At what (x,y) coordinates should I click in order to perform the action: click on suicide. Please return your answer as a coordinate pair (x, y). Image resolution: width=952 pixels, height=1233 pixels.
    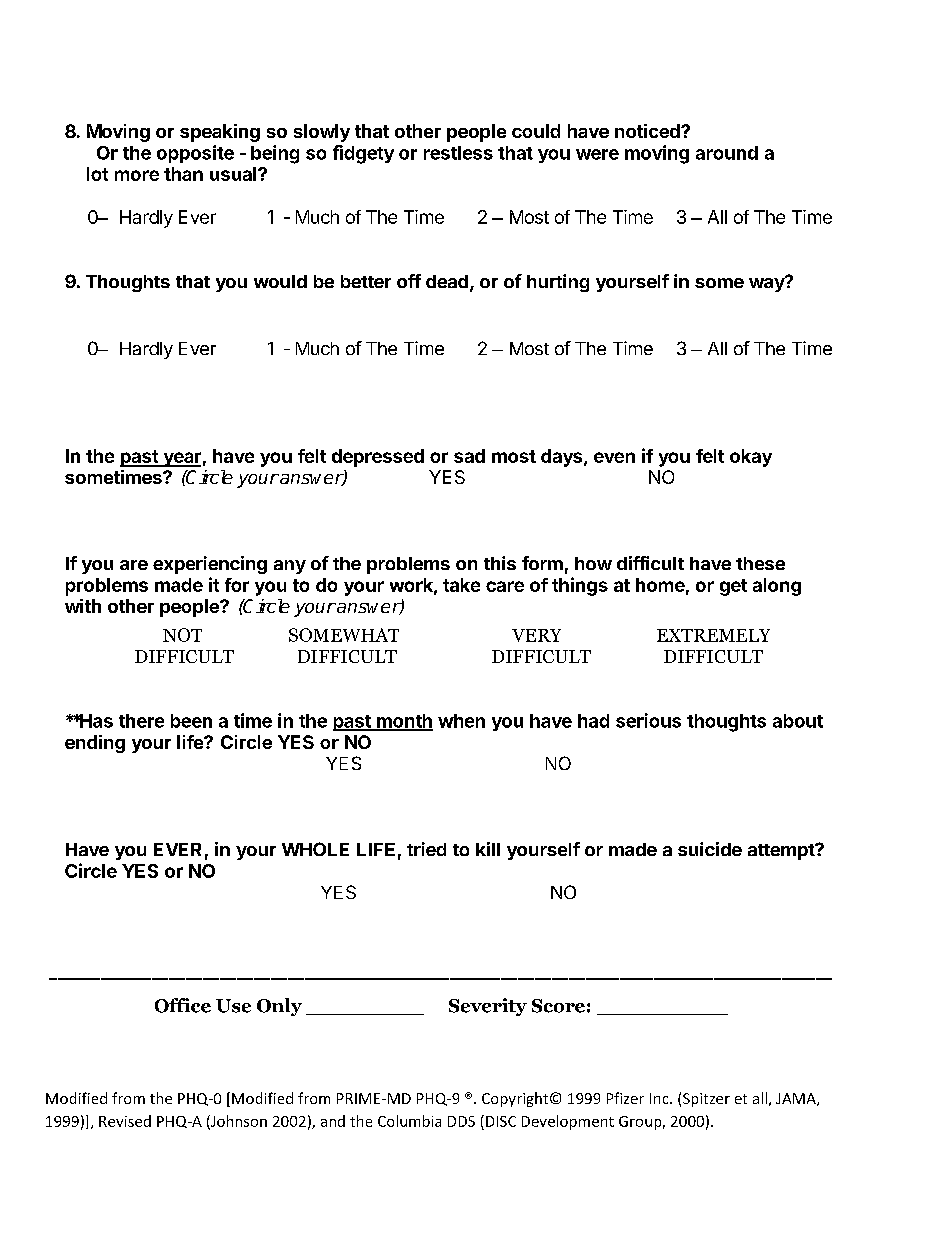
    Looking at the image, I should click on (710, 849).
